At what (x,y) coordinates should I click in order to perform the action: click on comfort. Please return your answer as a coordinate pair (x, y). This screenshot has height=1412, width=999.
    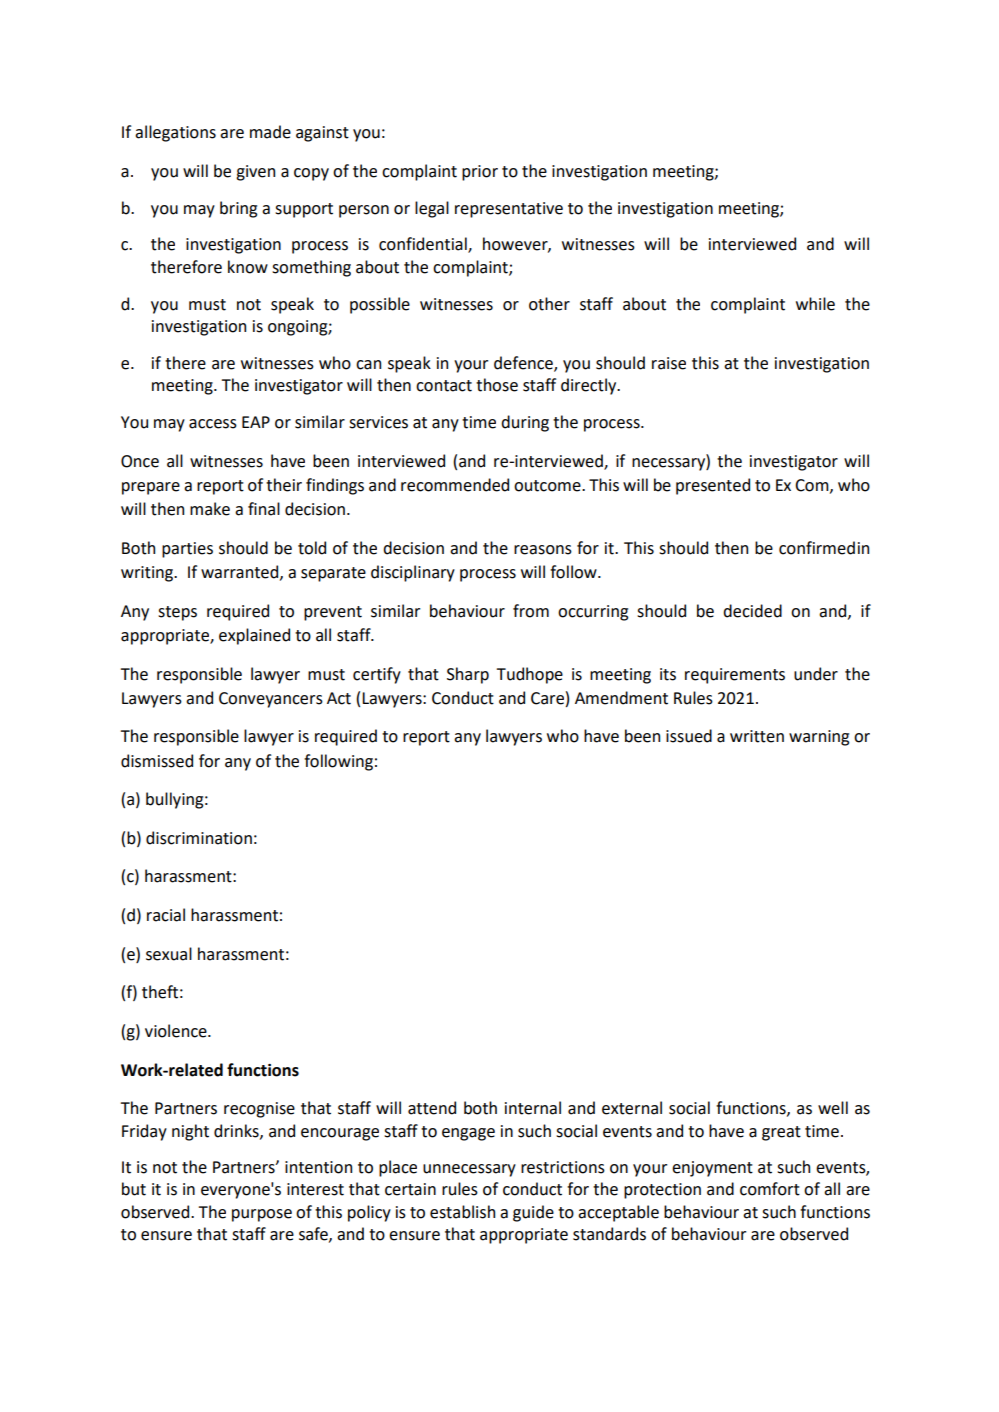
    Looking at the image, I should click on (770, 1189).
